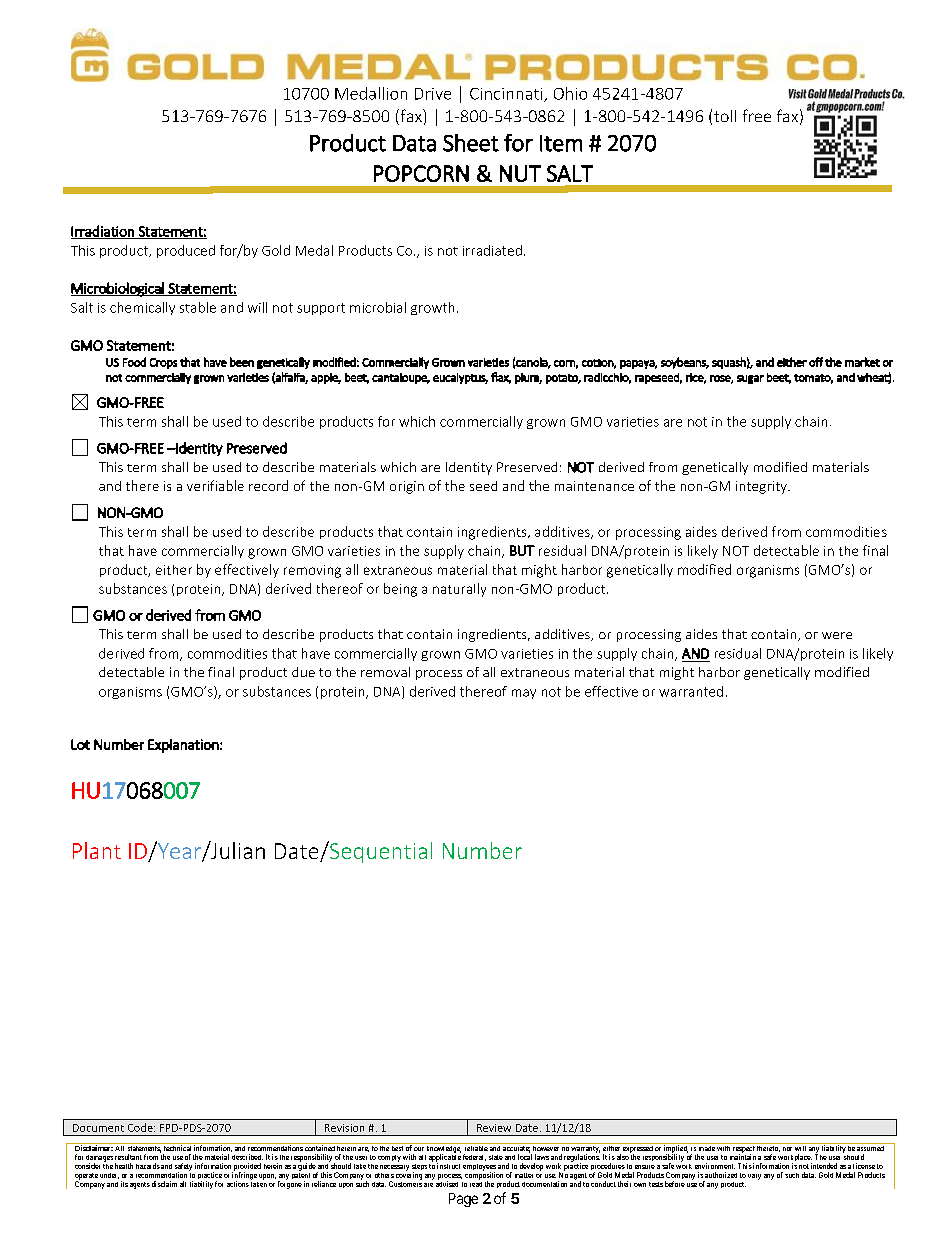 Image resolution: width=952 pixels, height=1233 pixels. What do you see at coordinates (471, 143) in the page?
I see `Sheet` at bounding box center [471, 143].
